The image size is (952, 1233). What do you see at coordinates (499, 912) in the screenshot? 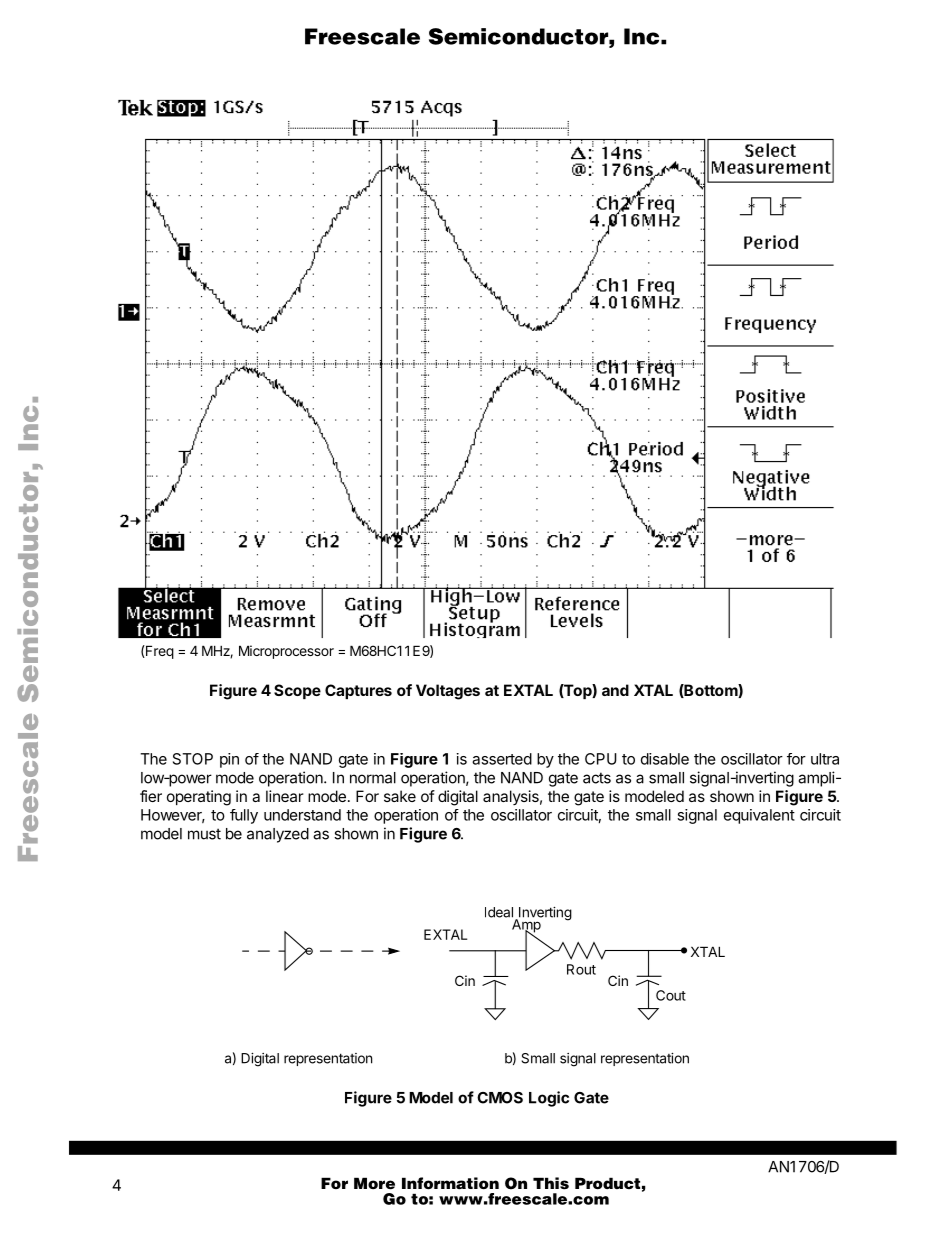
I see `Ideal` at bounding box center [499, 912].
